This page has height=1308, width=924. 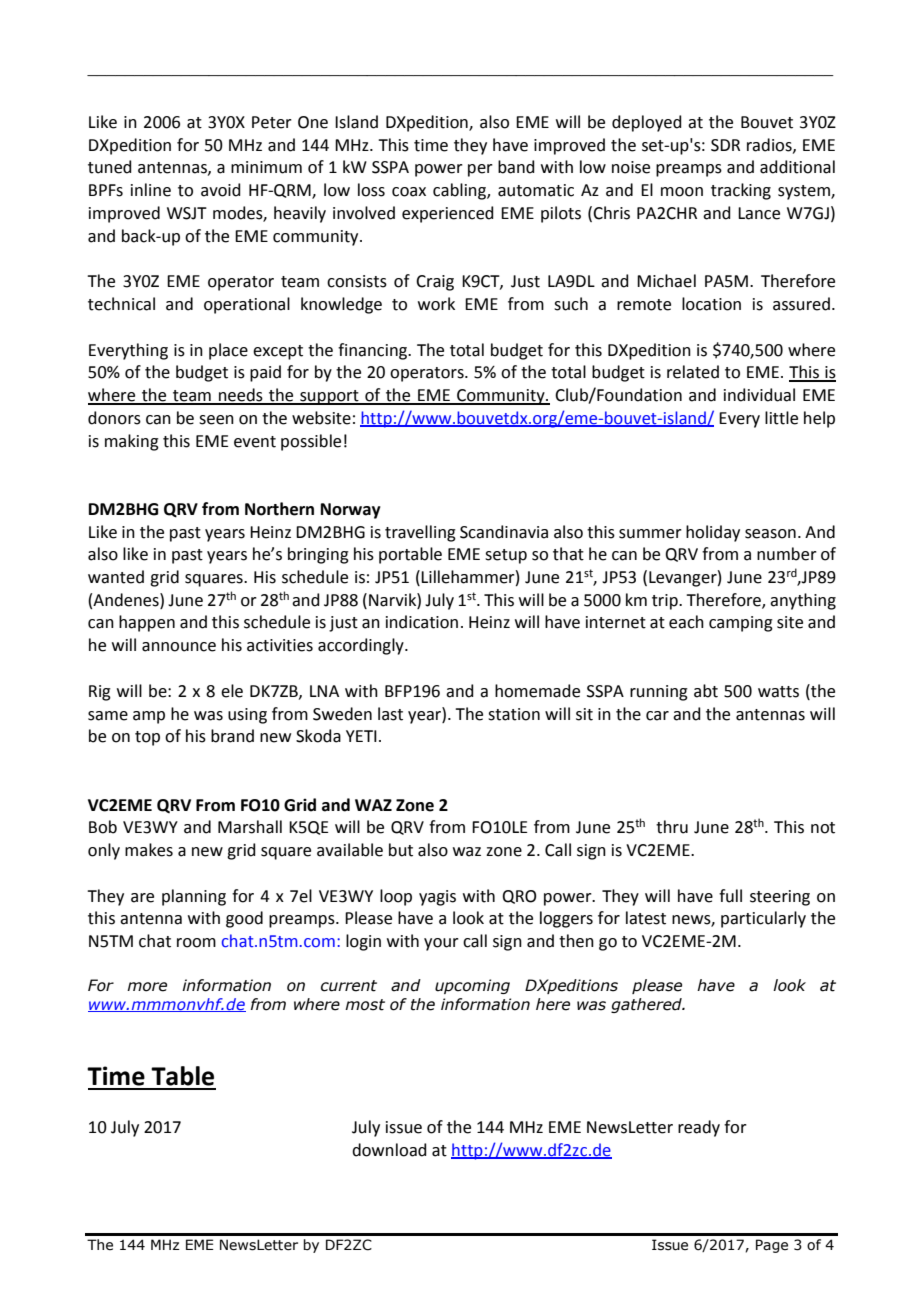 I want to click on SDR, so click(x=725, y=145).
